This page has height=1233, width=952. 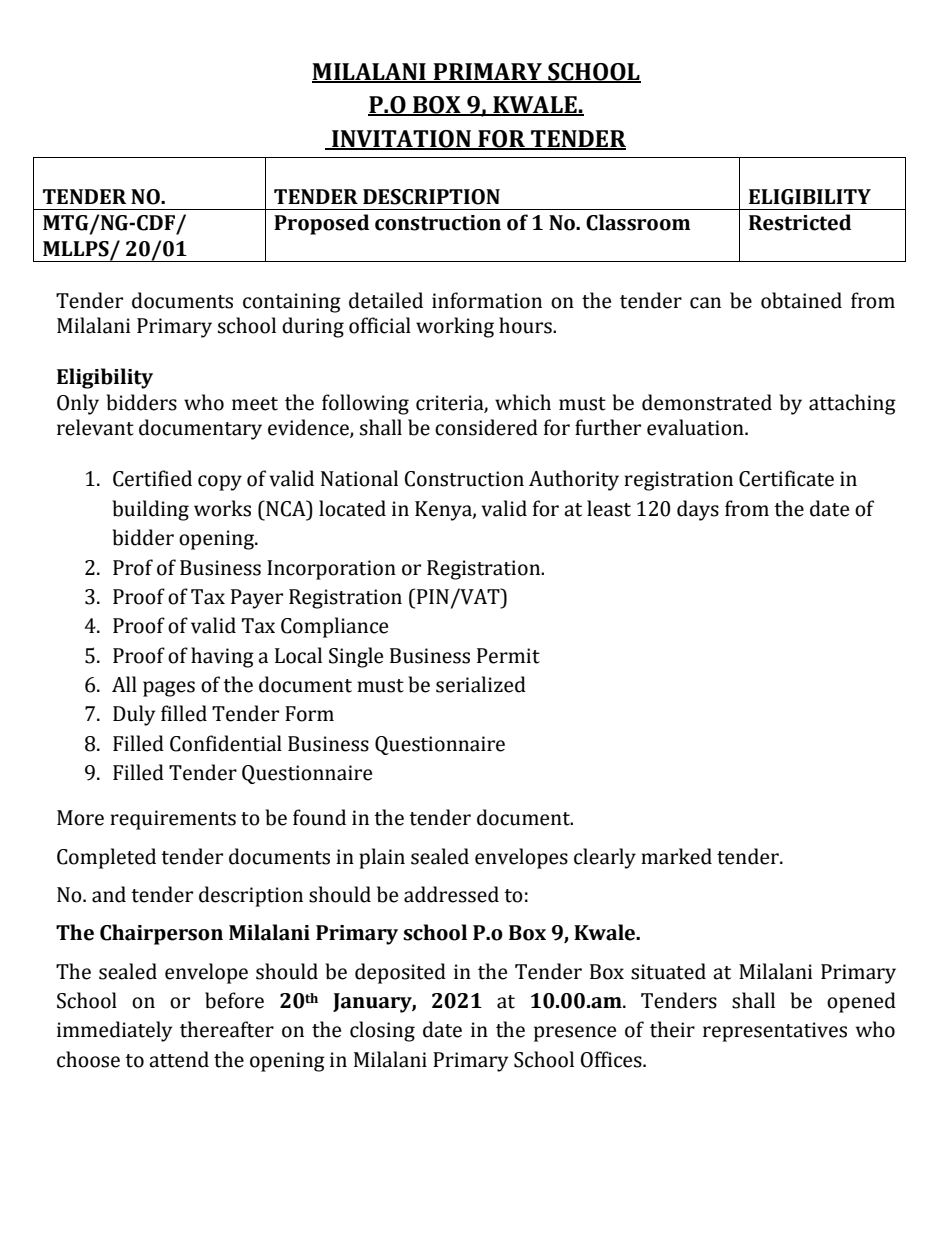 I want to click on closing, so click(x=382, y=1031).
